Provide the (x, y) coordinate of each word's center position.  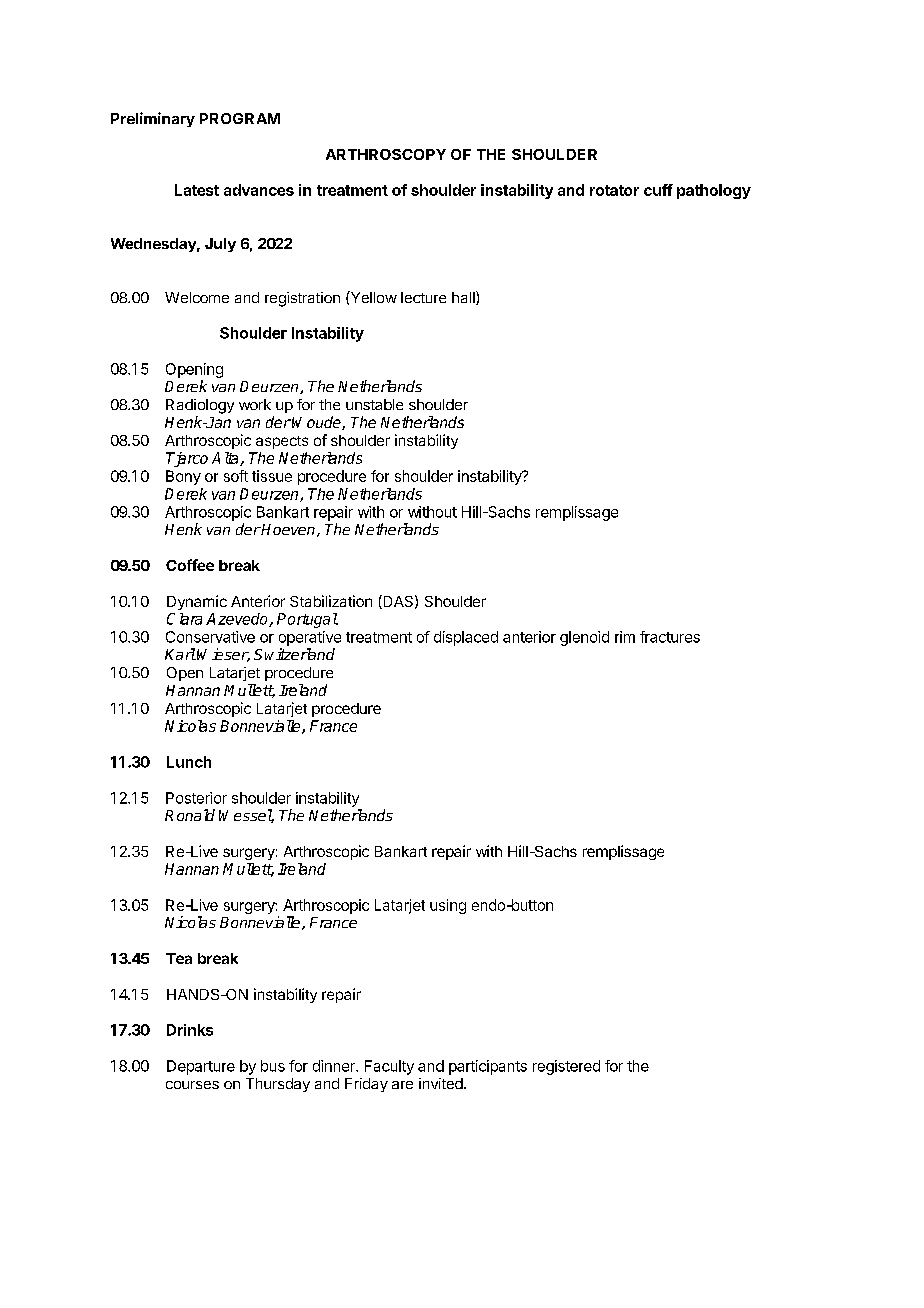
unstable (374, 404)
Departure (201, 1067)
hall (464, 298)
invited (441, 1083)
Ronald (190, 815)
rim (625, 637)
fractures (670, 637)
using (448, 906)
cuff (658, 190)
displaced (466, 638)
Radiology (200, 406)
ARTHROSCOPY (386, 154)
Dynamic (197, 602)
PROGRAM (240, 118)
